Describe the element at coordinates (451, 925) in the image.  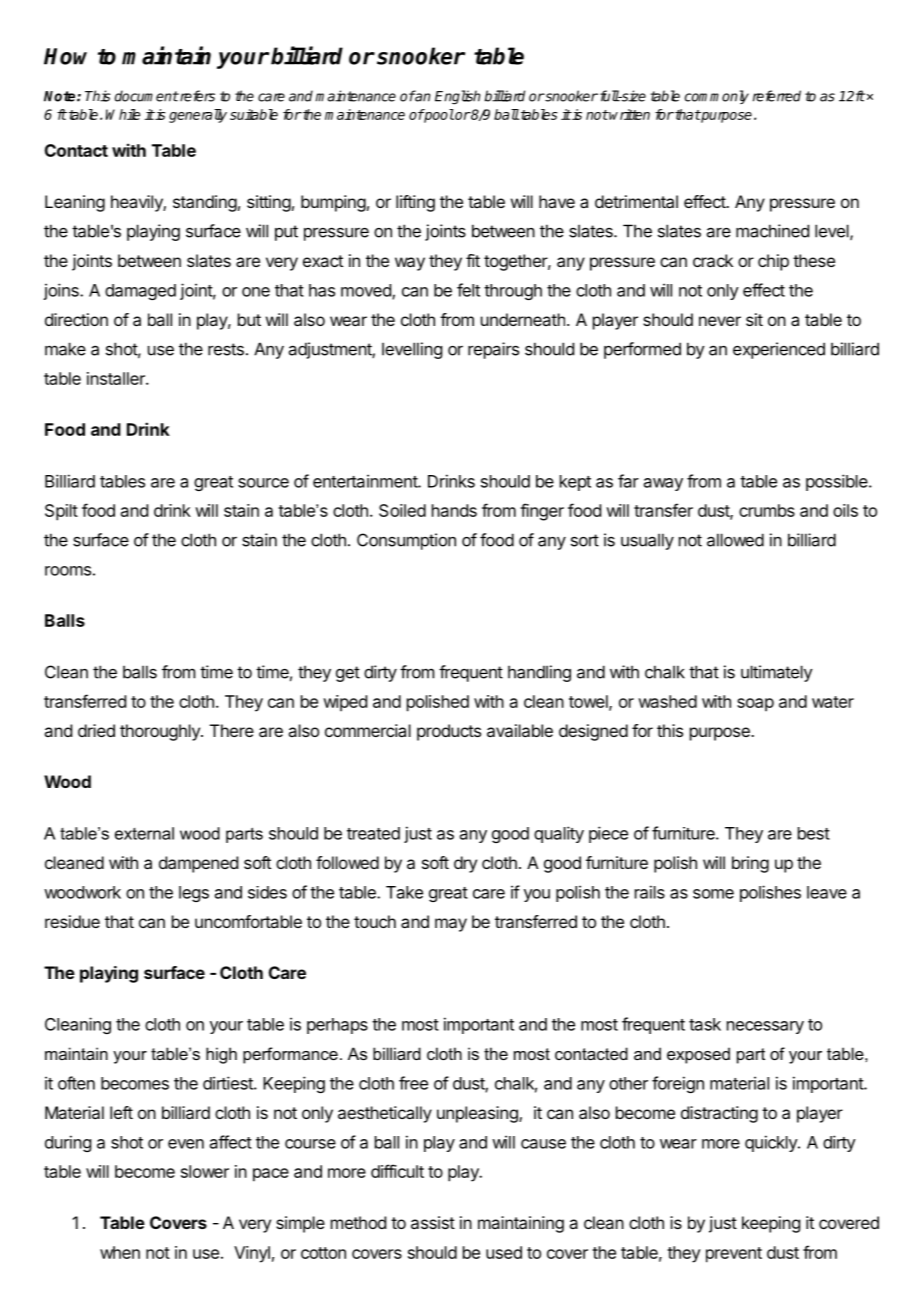
I see `may` at that location.
